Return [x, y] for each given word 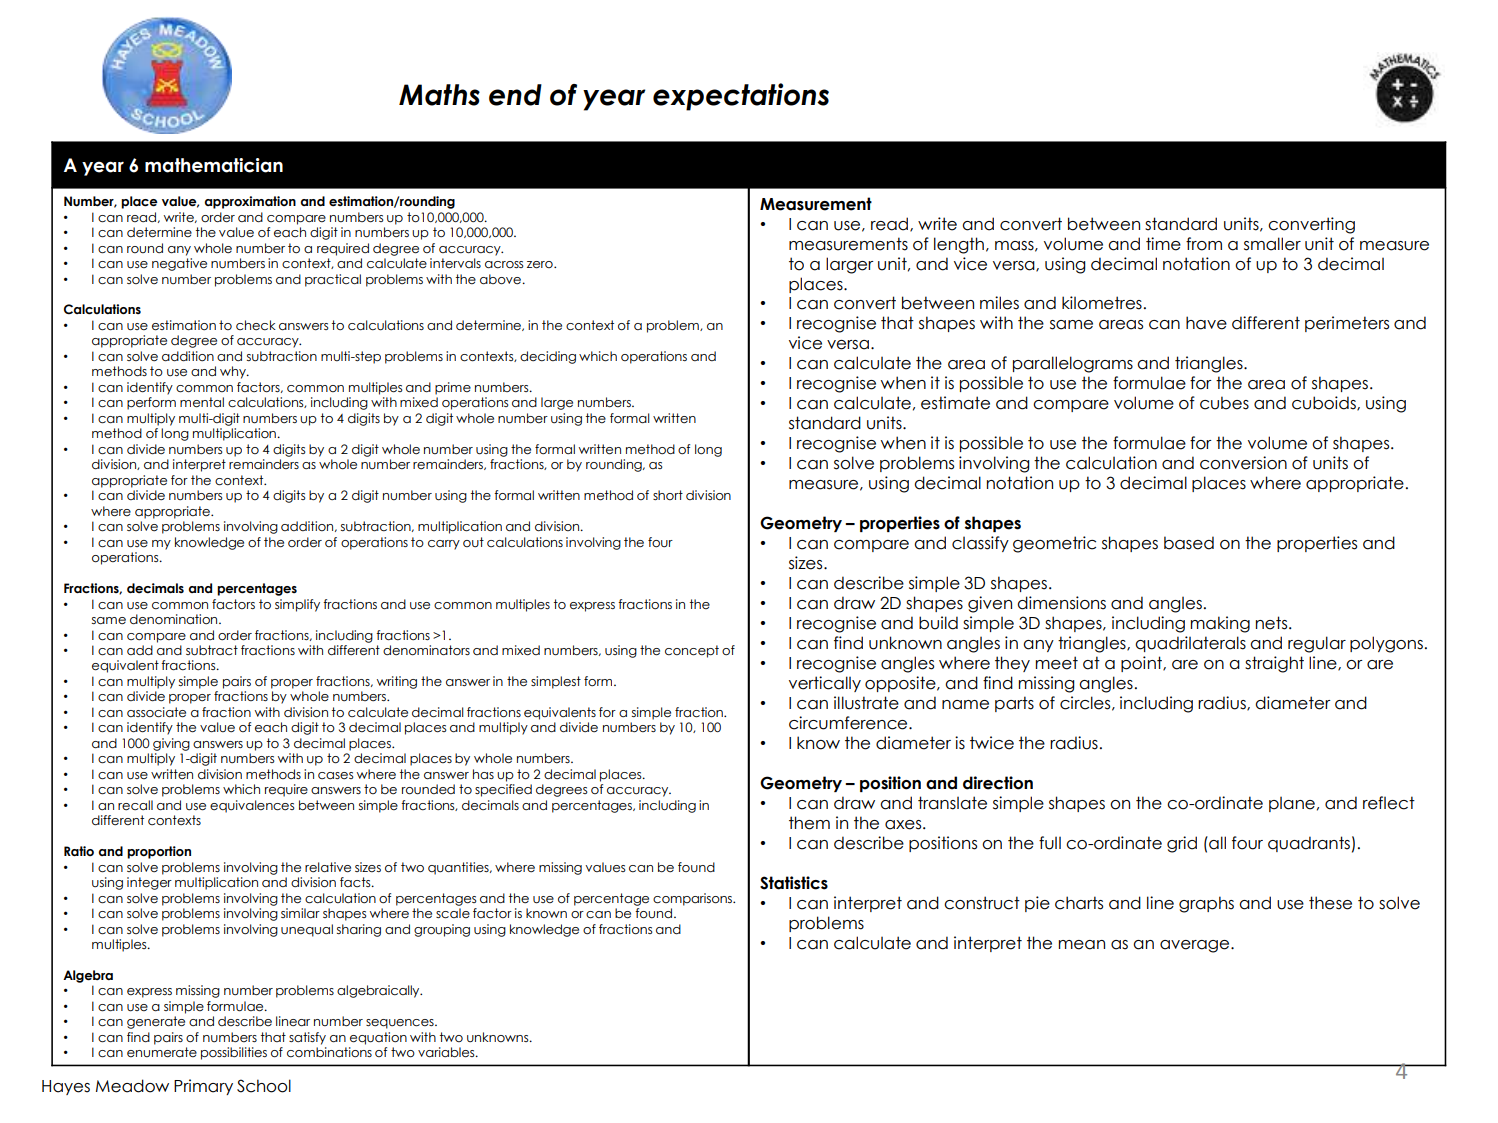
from [1204, 244]
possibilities [234, 1053]
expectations [741, 97]
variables [447, 1052]
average [1196, 946]
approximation [250, 202]
